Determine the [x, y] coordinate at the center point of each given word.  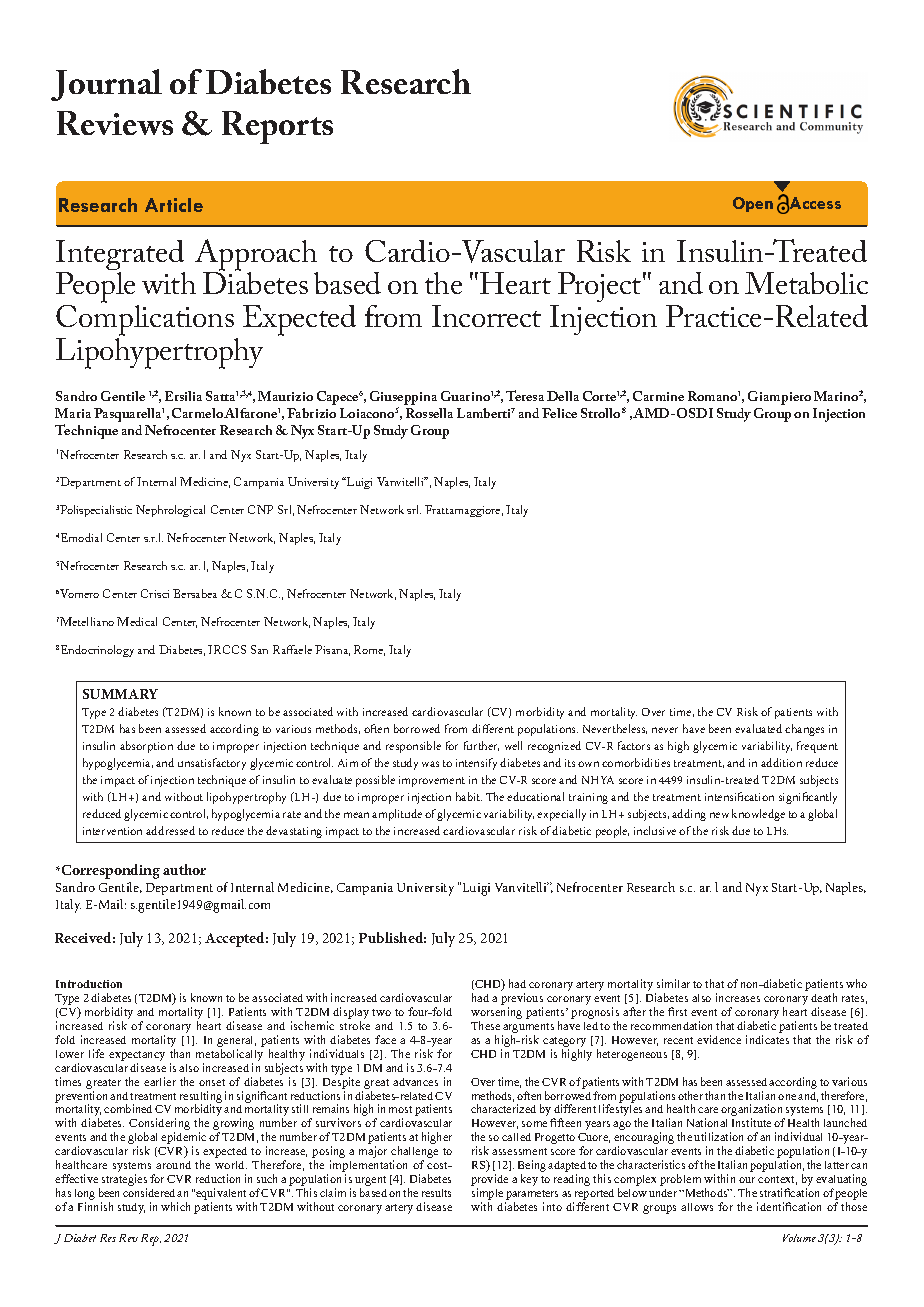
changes [804, 730]
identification [789, 1206]
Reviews [115, 123]
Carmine [658, 396]
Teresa [525, 395]
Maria [75, 413]
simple [487, 1195]
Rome [369, 650]
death [824, 997]
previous [522, 999]
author [184, 869]
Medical [137, 621]
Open [753, 204]
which [175, 1206]
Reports [277, 127]
